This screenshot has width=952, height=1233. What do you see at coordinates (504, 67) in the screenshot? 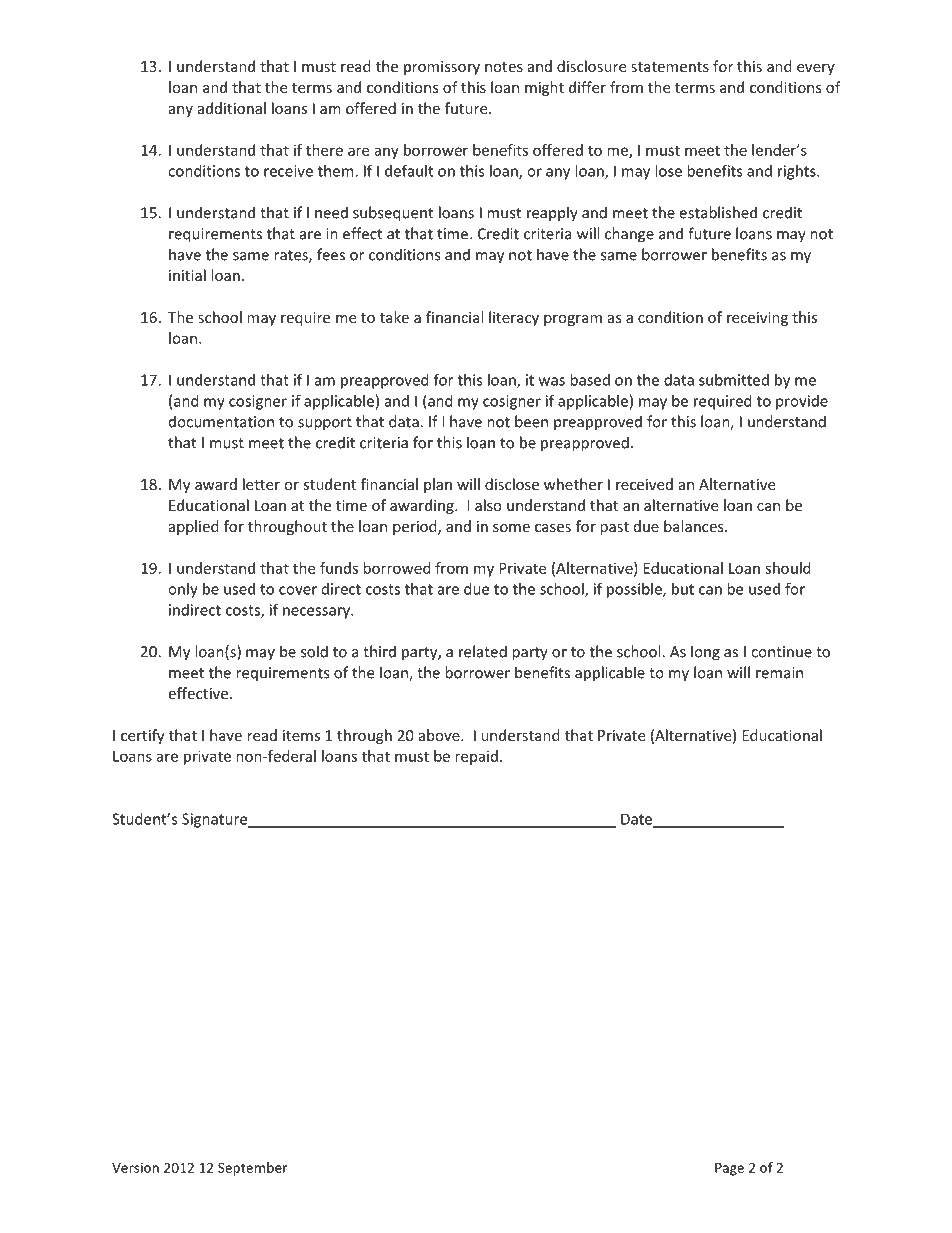
I see `notes` at bounding box center [504, 67].
